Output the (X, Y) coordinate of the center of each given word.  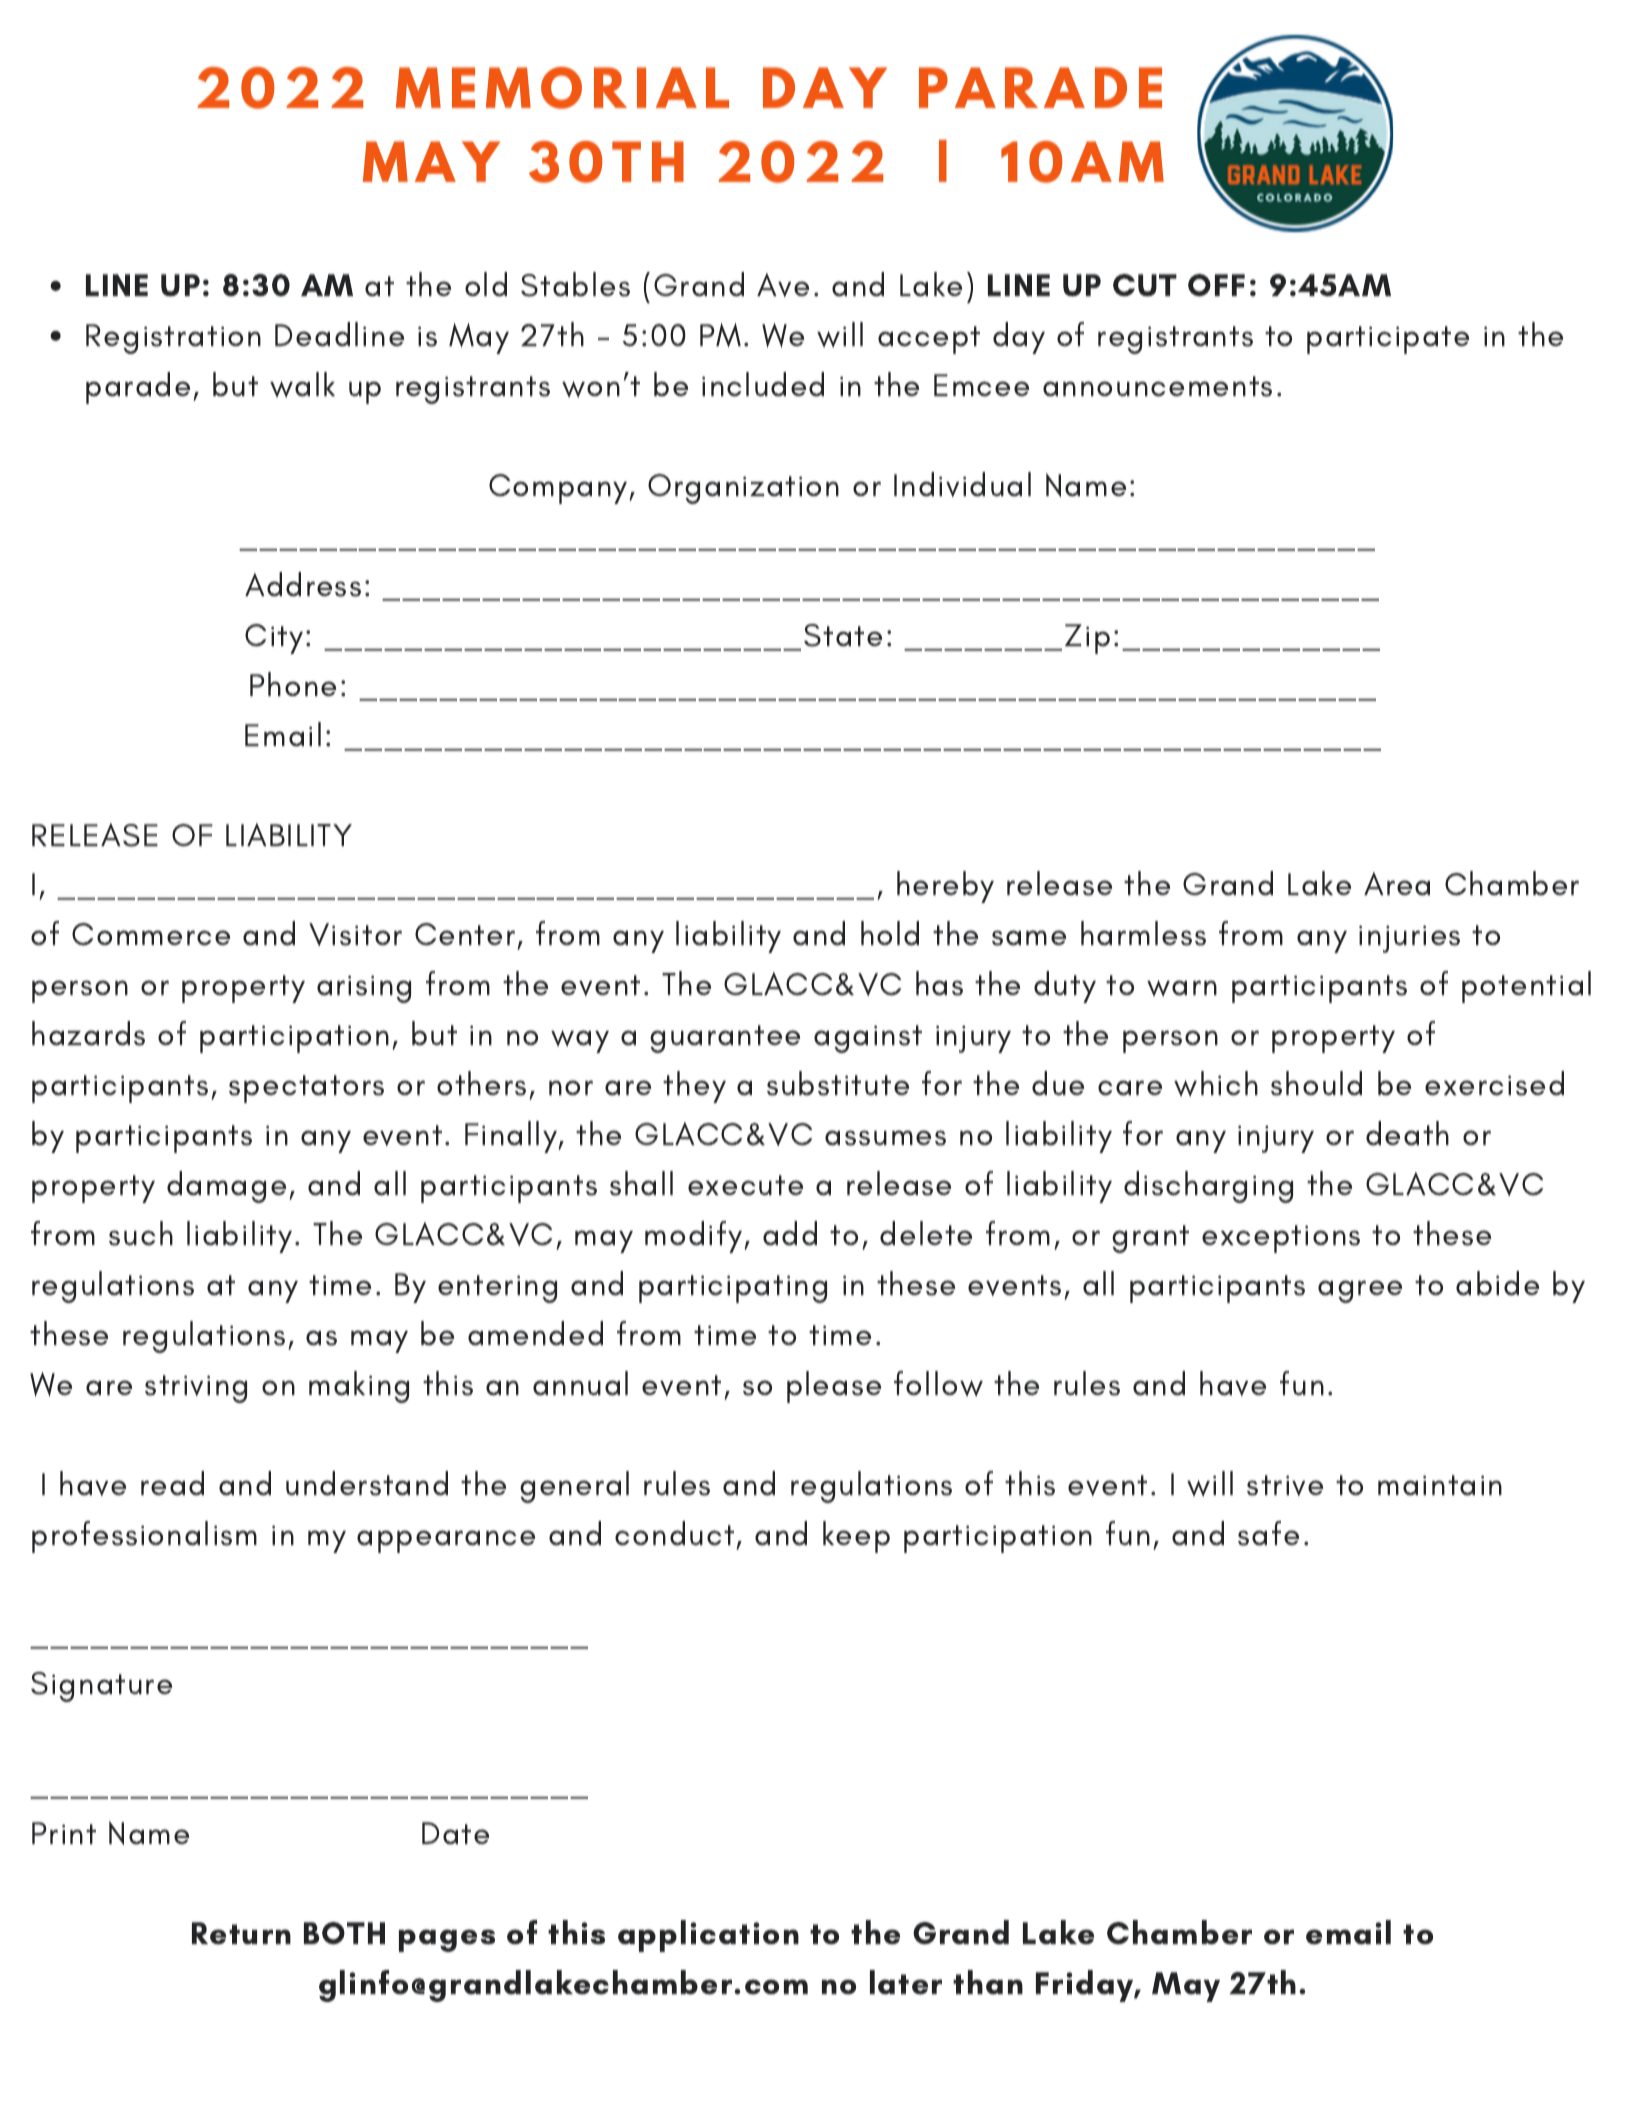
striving (196, 1389)
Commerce (151, 934)
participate (1388, 340)
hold (890, 933)
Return (241, 1933)
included (763, 384)
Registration (173, 339)
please (834, 1387)
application (708, 1936)
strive (1285, 1485)
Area (1397, 884)
